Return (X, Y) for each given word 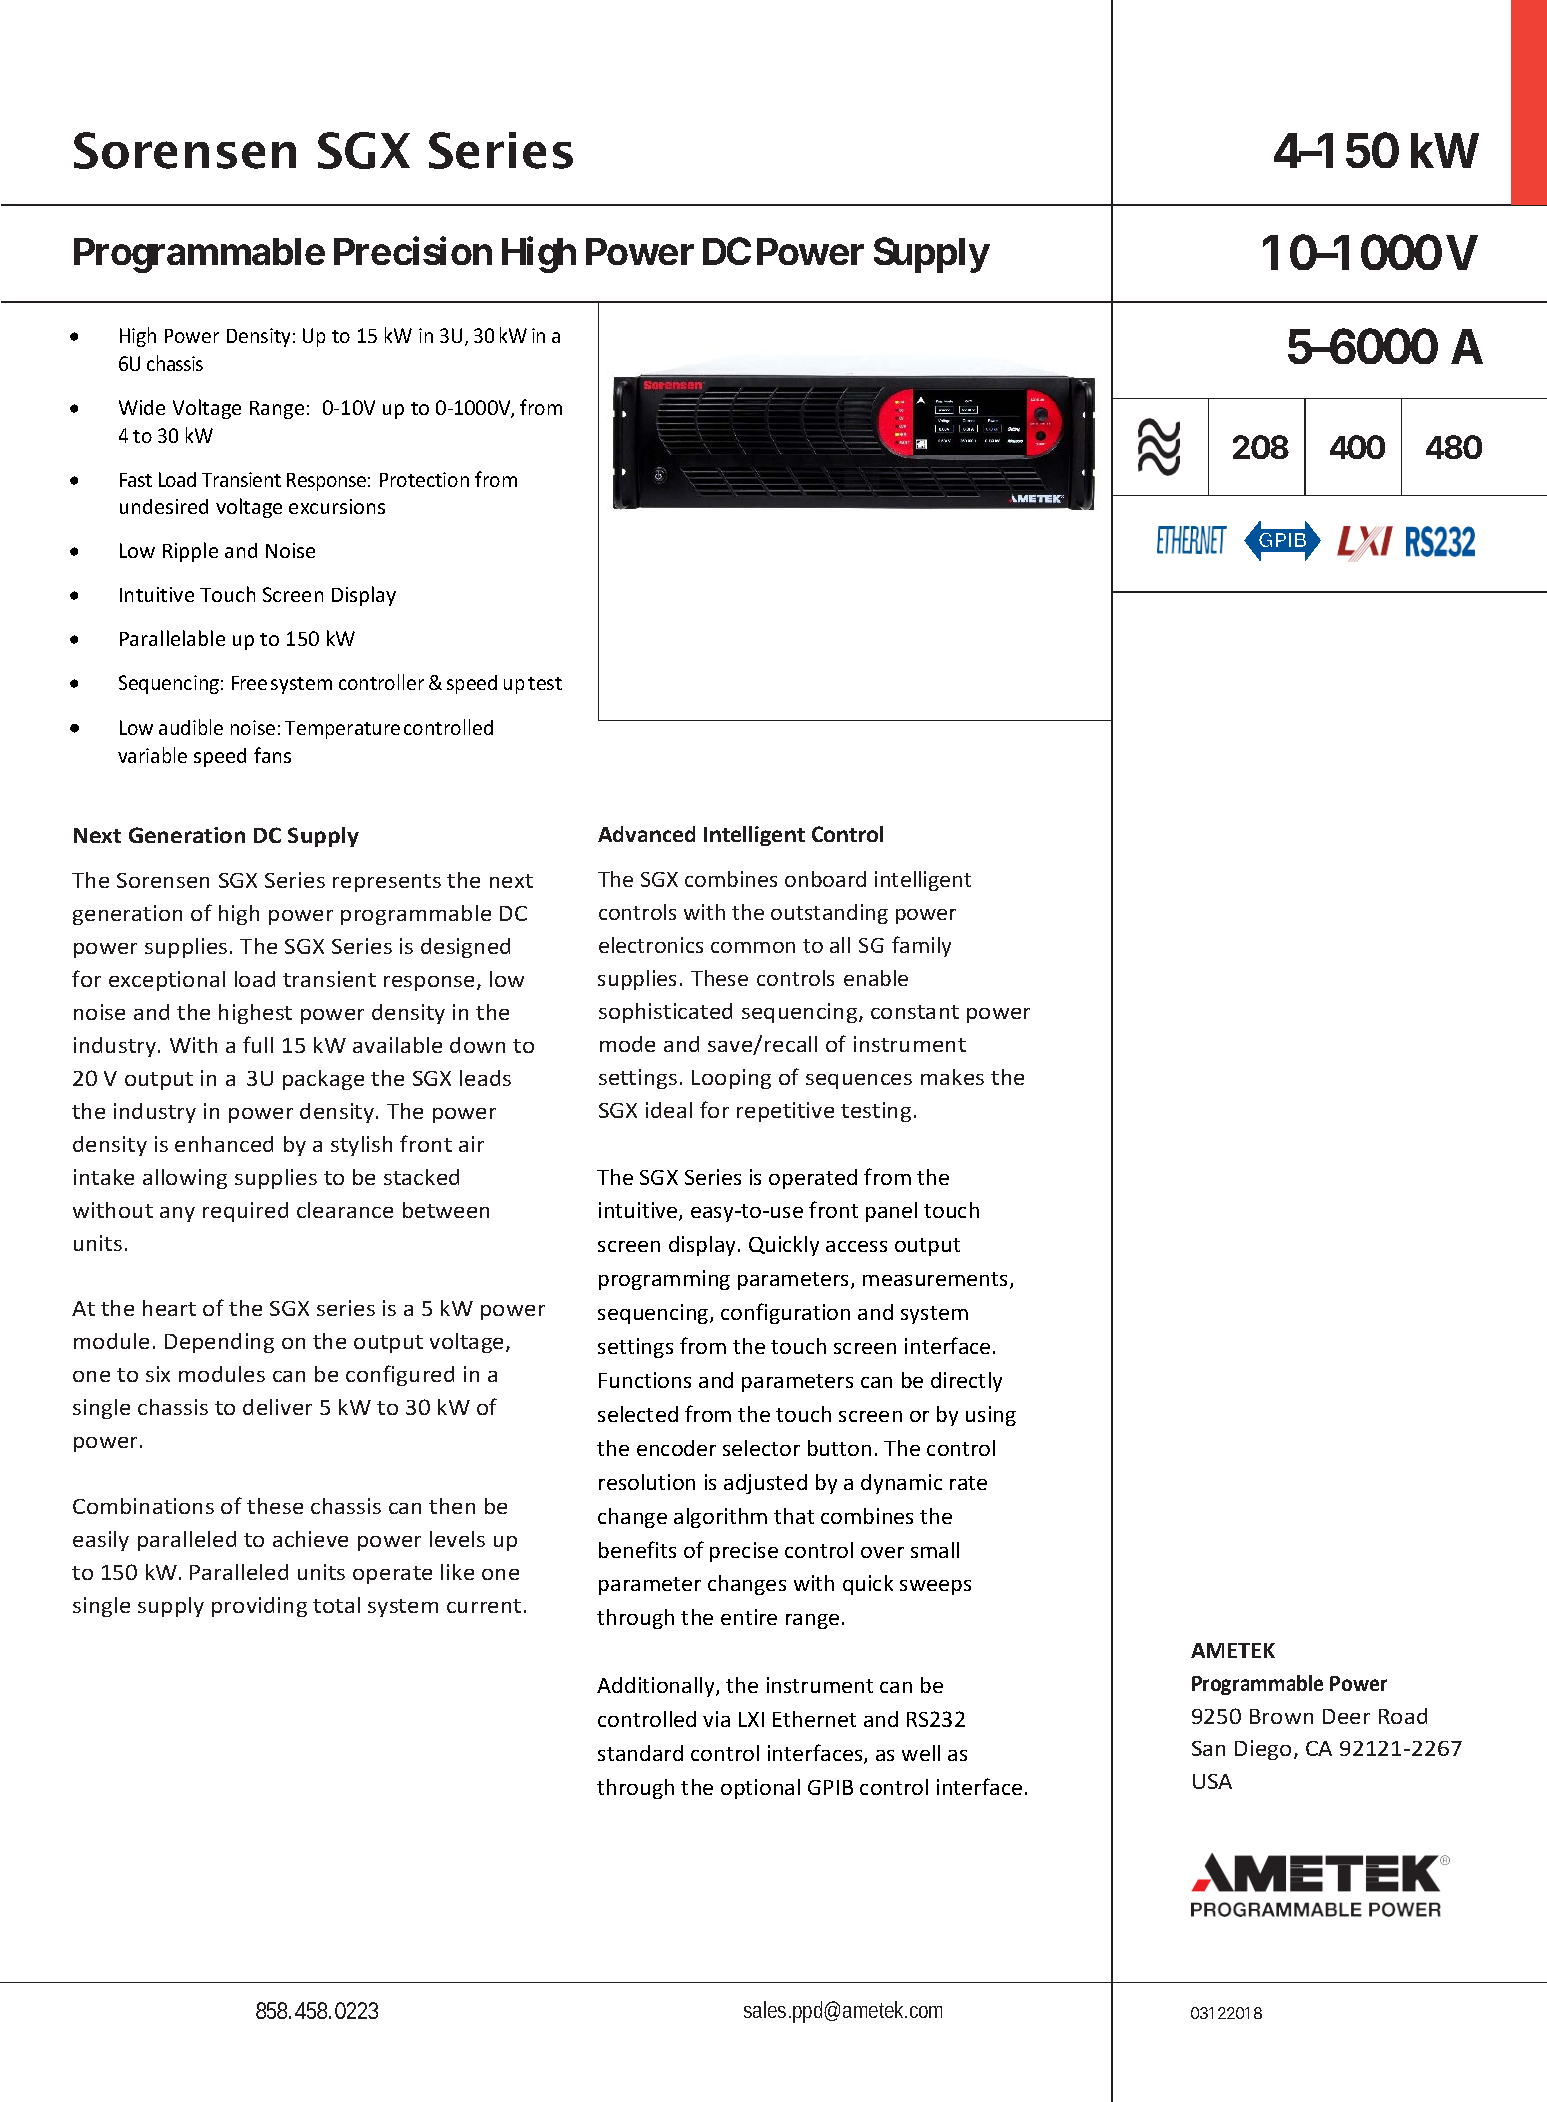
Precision (413, 250)
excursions (337, 506)
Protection (424, 479)
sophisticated (665, 1013)
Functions (645, 1380)
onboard (825, 879)
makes (952, 1077)
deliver (277, 1407)
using (991, 1416)
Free (249, 683)
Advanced (646, 834)
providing (259, 1607)
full (258, 1044)
